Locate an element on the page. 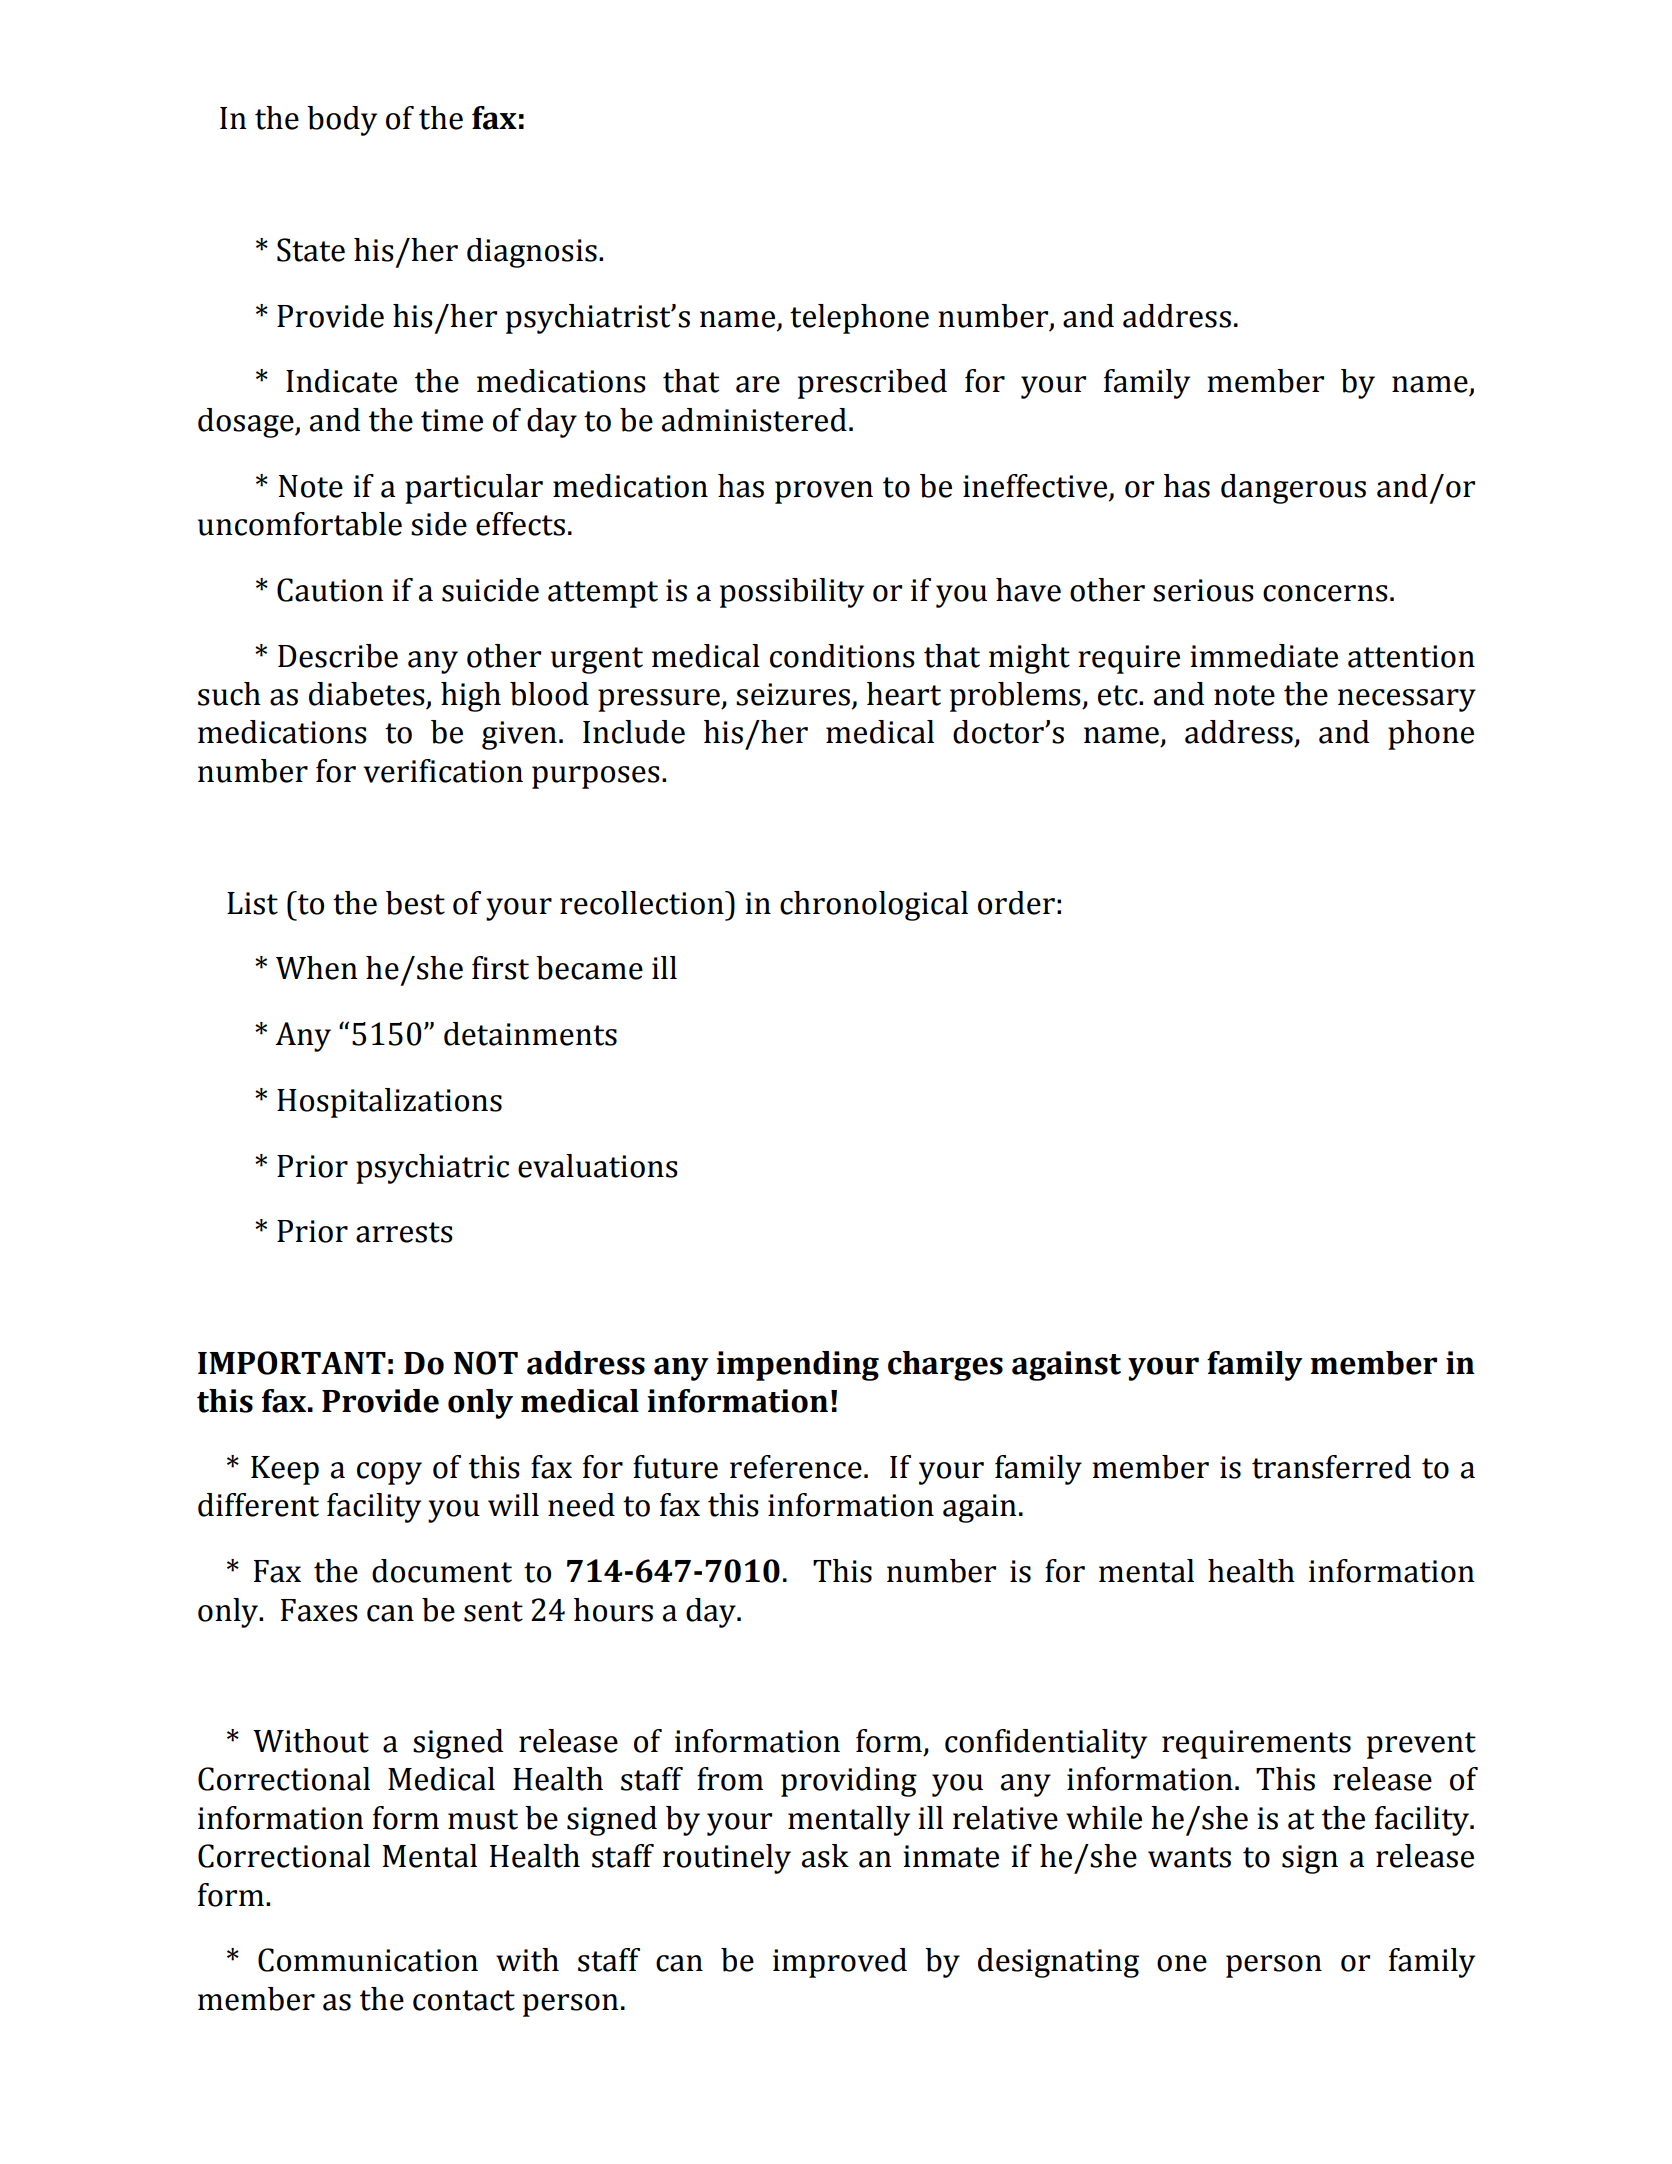  verification is located at coordinates (443, 771).
